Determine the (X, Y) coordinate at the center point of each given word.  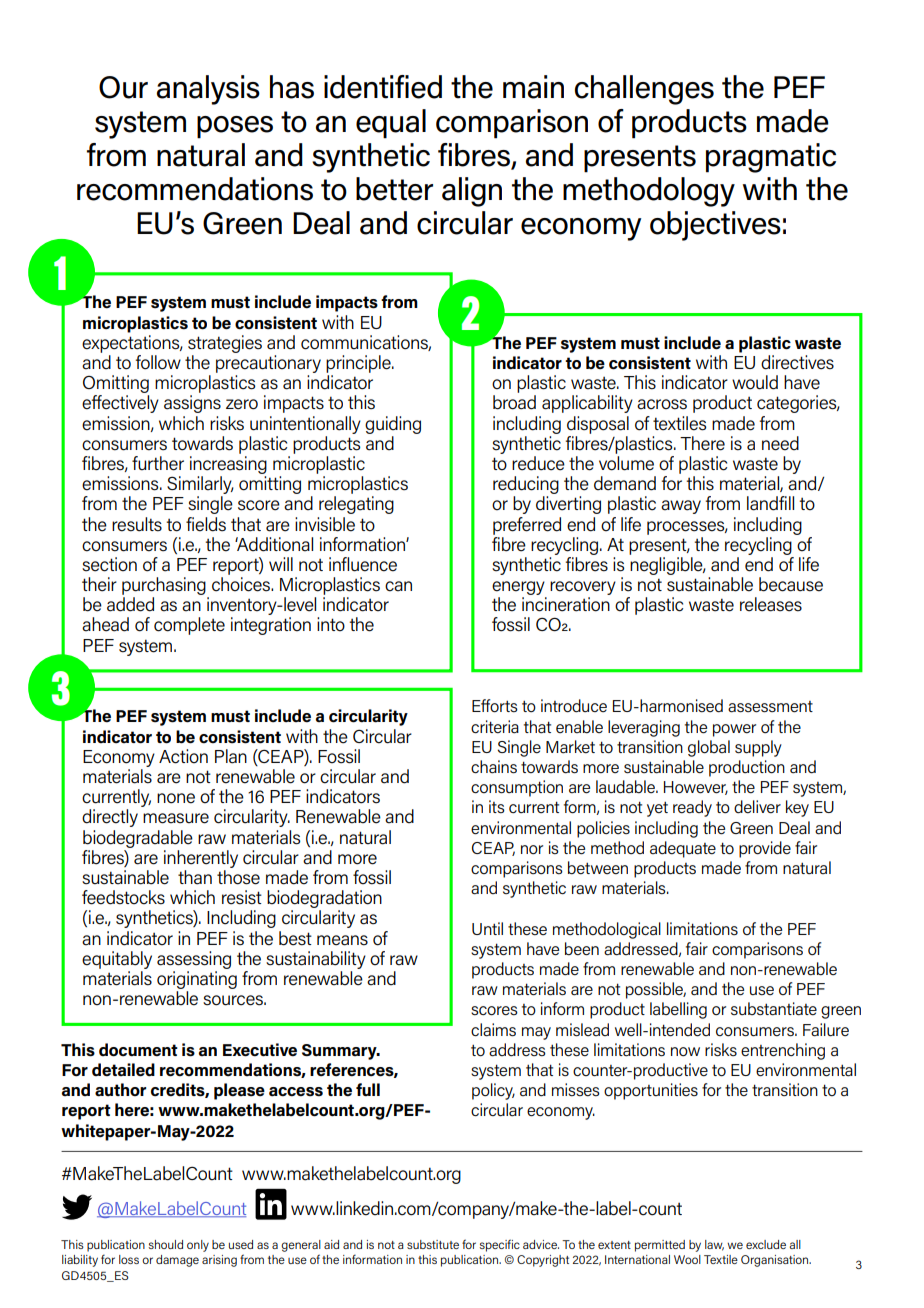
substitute (433, 1244)
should (165, 1244)
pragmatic (771, 158)
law (714, 1245)
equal (391, 124)
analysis (208, 90)
